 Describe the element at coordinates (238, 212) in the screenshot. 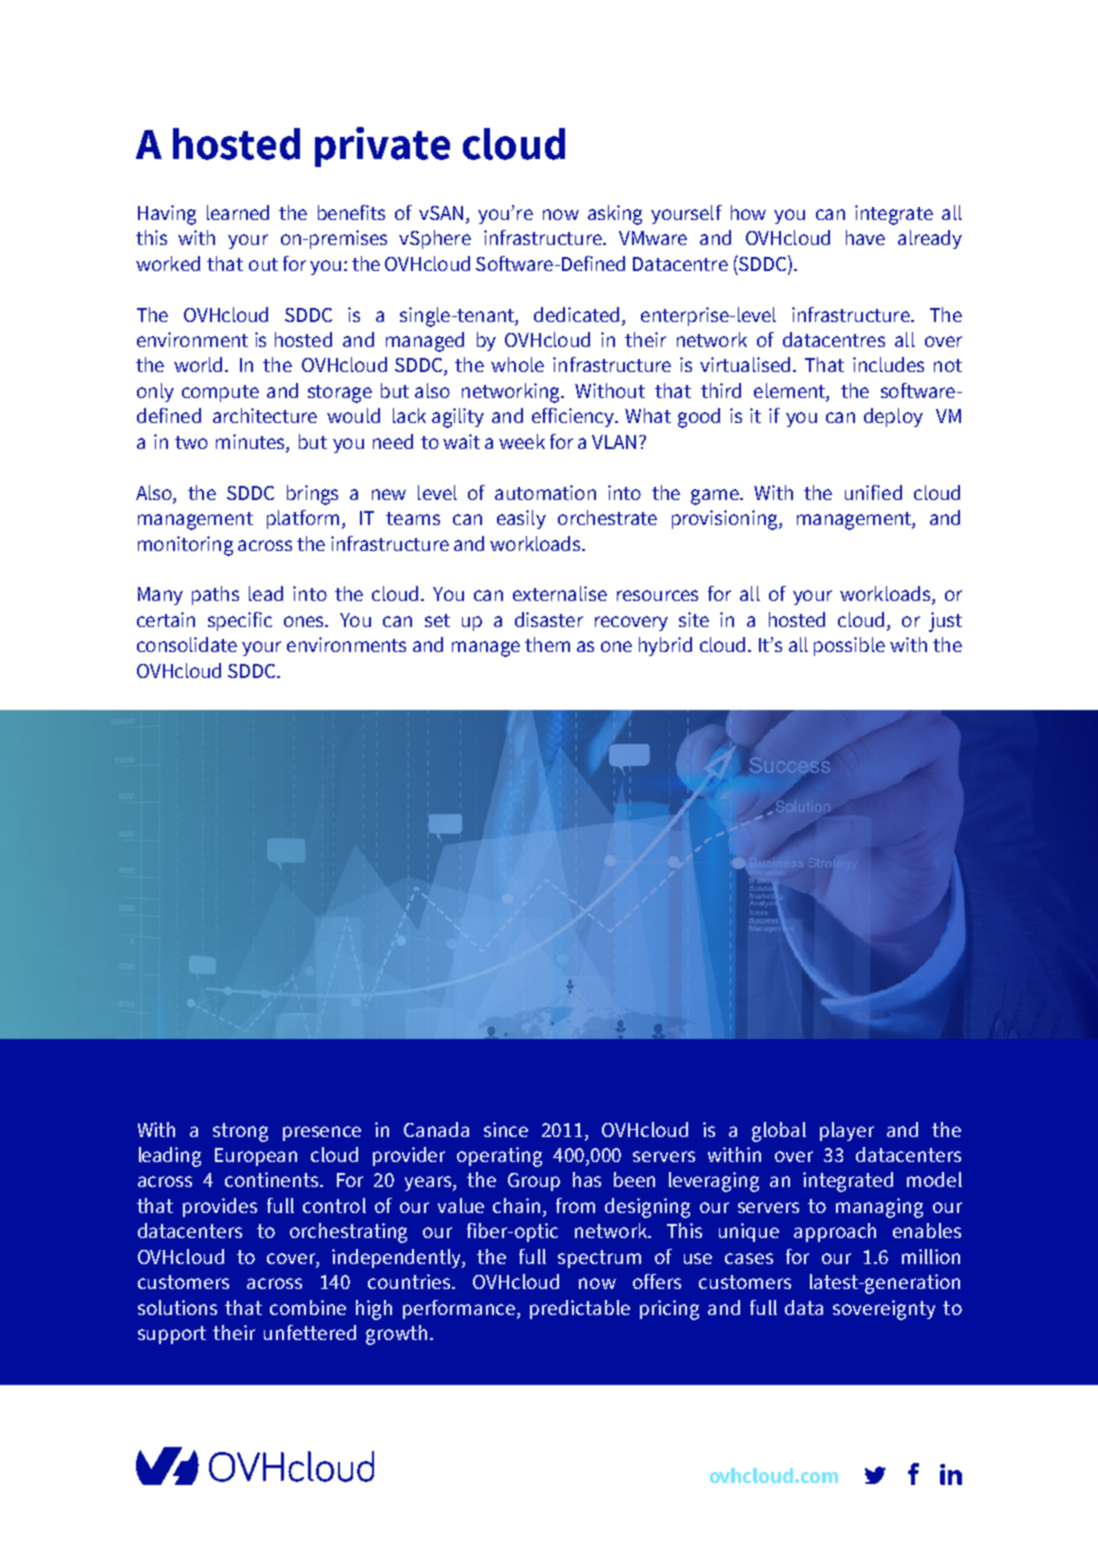

I see `learned` at that location.
